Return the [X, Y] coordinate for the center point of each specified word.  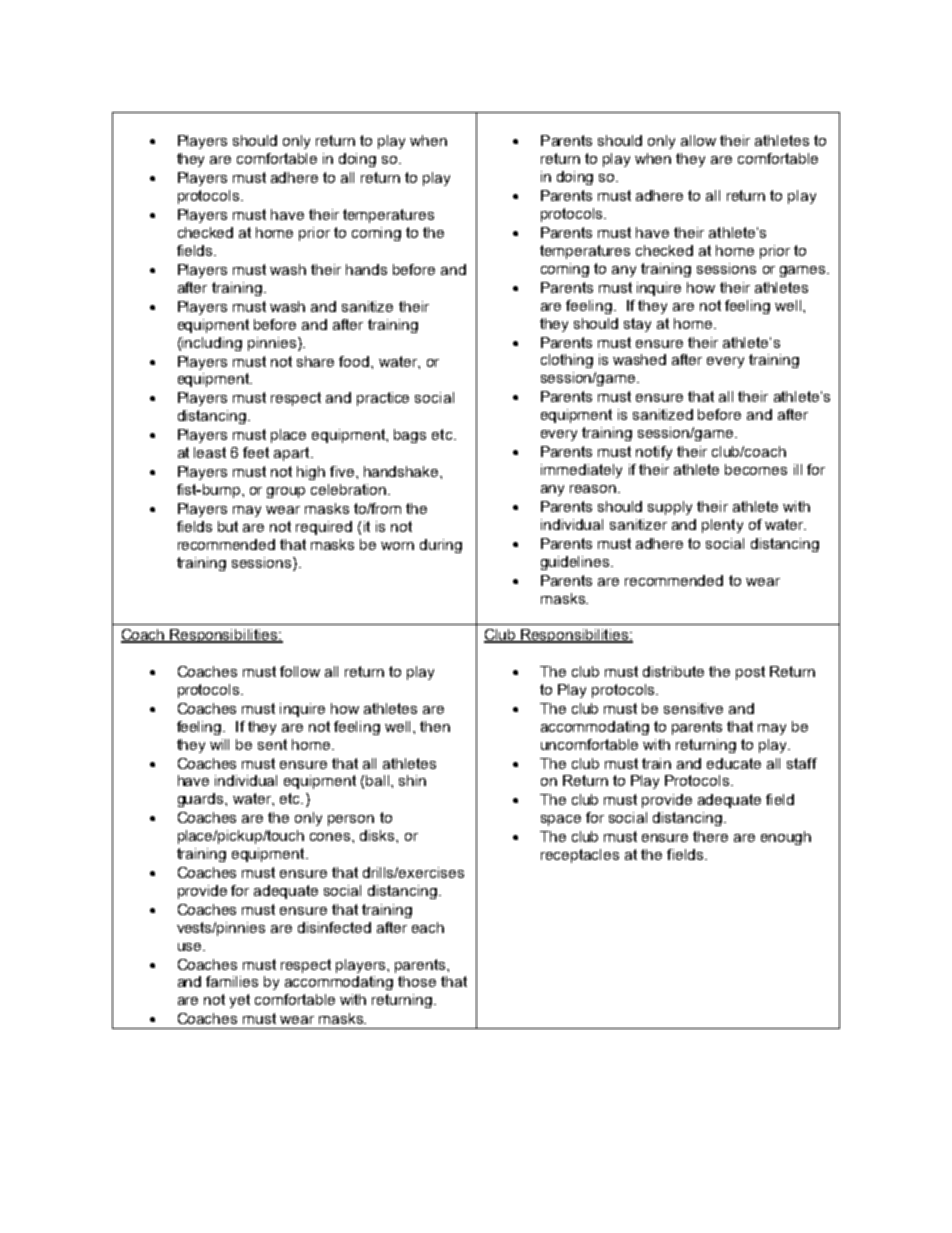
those [417, 981]
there [710, 836]
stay [637, 325]
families [232, 981]
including [212, 344]
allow [698, 140]
